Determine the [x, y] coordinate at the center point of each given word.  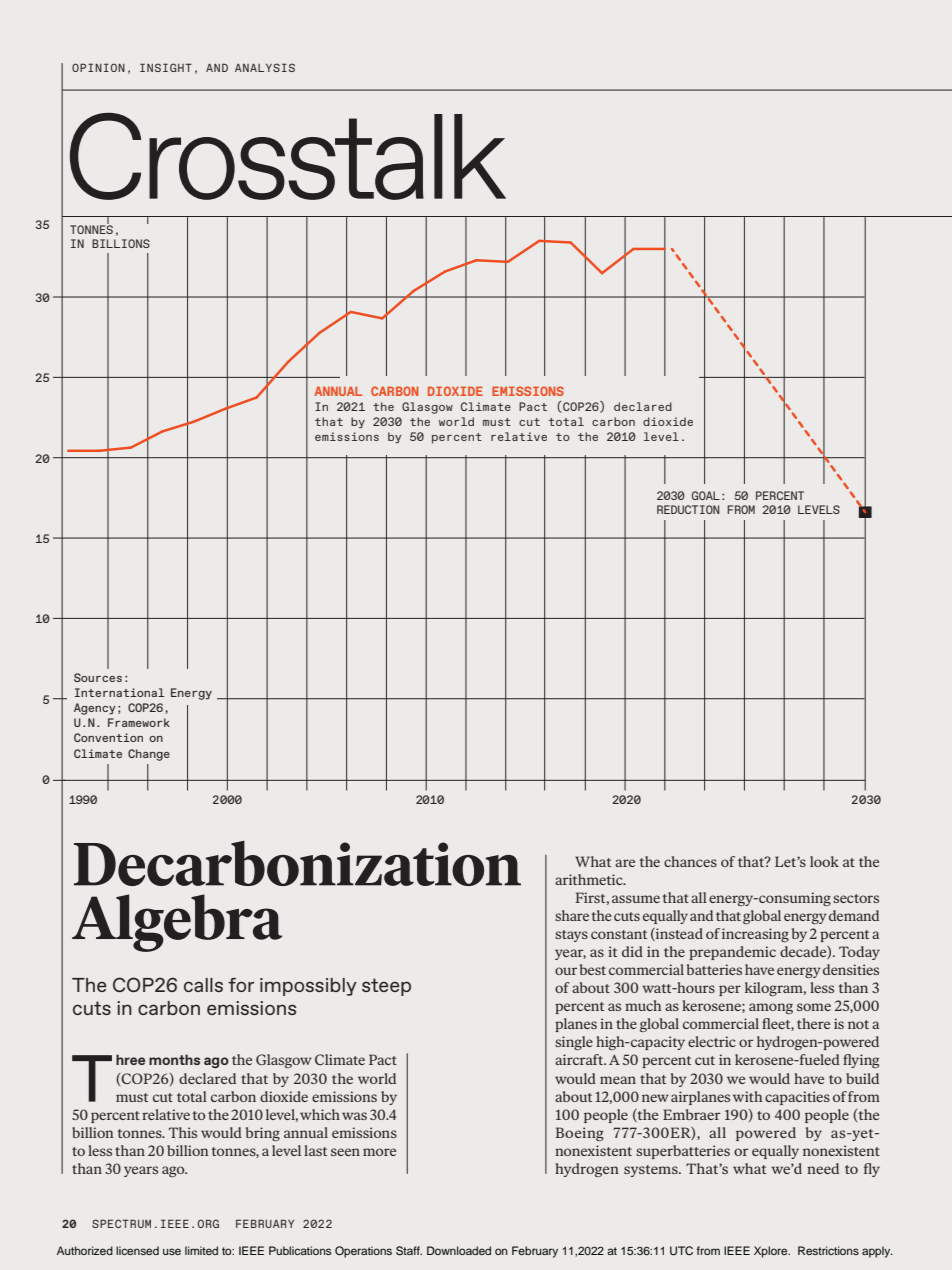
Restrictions [828, 1250]
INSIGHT [166, 67]
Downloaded [459, 1250]
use [172, 1251]
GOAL [706, 495]
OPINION [98, 67]
